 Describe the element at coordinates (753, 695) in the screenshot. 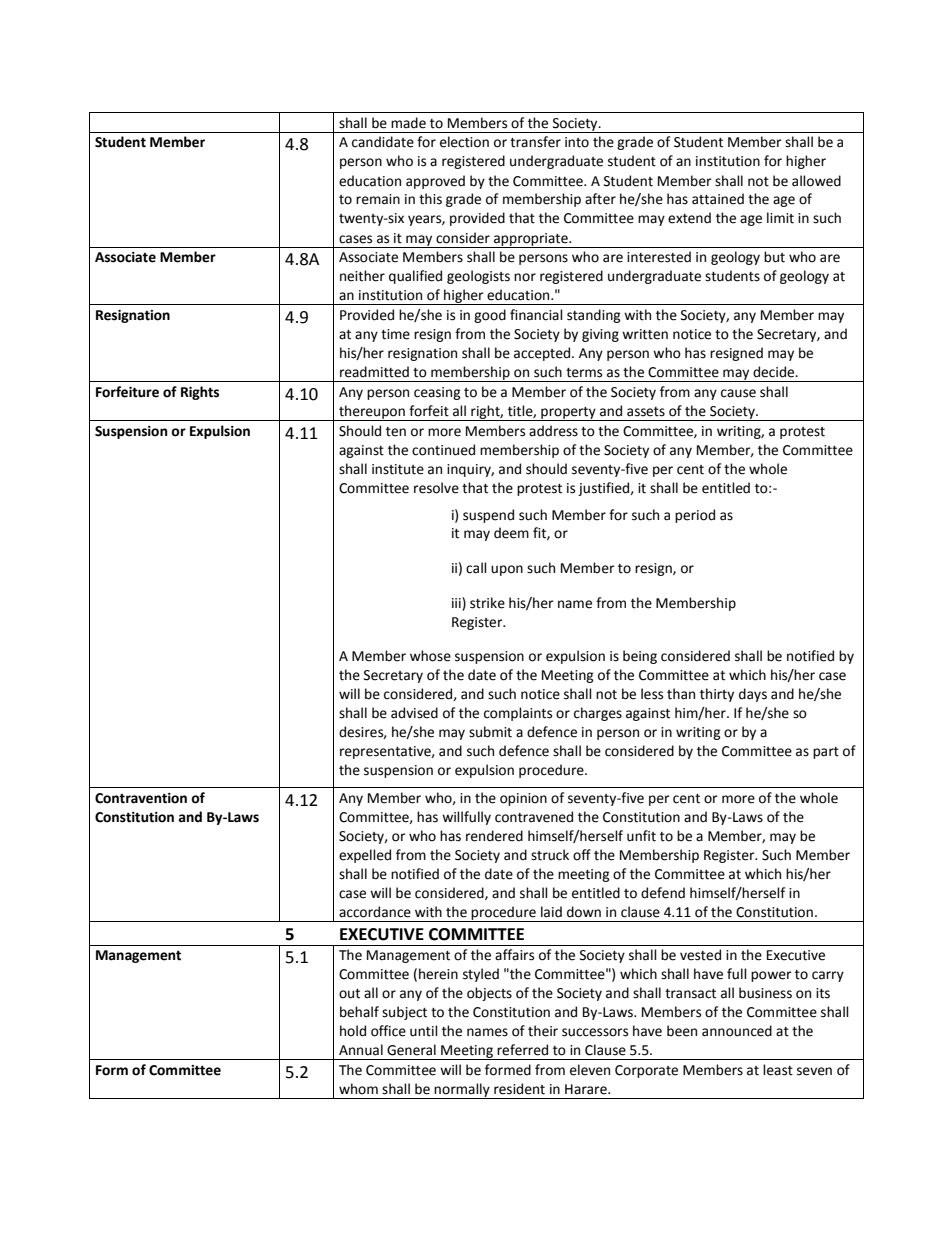

I see `days` at that location.
